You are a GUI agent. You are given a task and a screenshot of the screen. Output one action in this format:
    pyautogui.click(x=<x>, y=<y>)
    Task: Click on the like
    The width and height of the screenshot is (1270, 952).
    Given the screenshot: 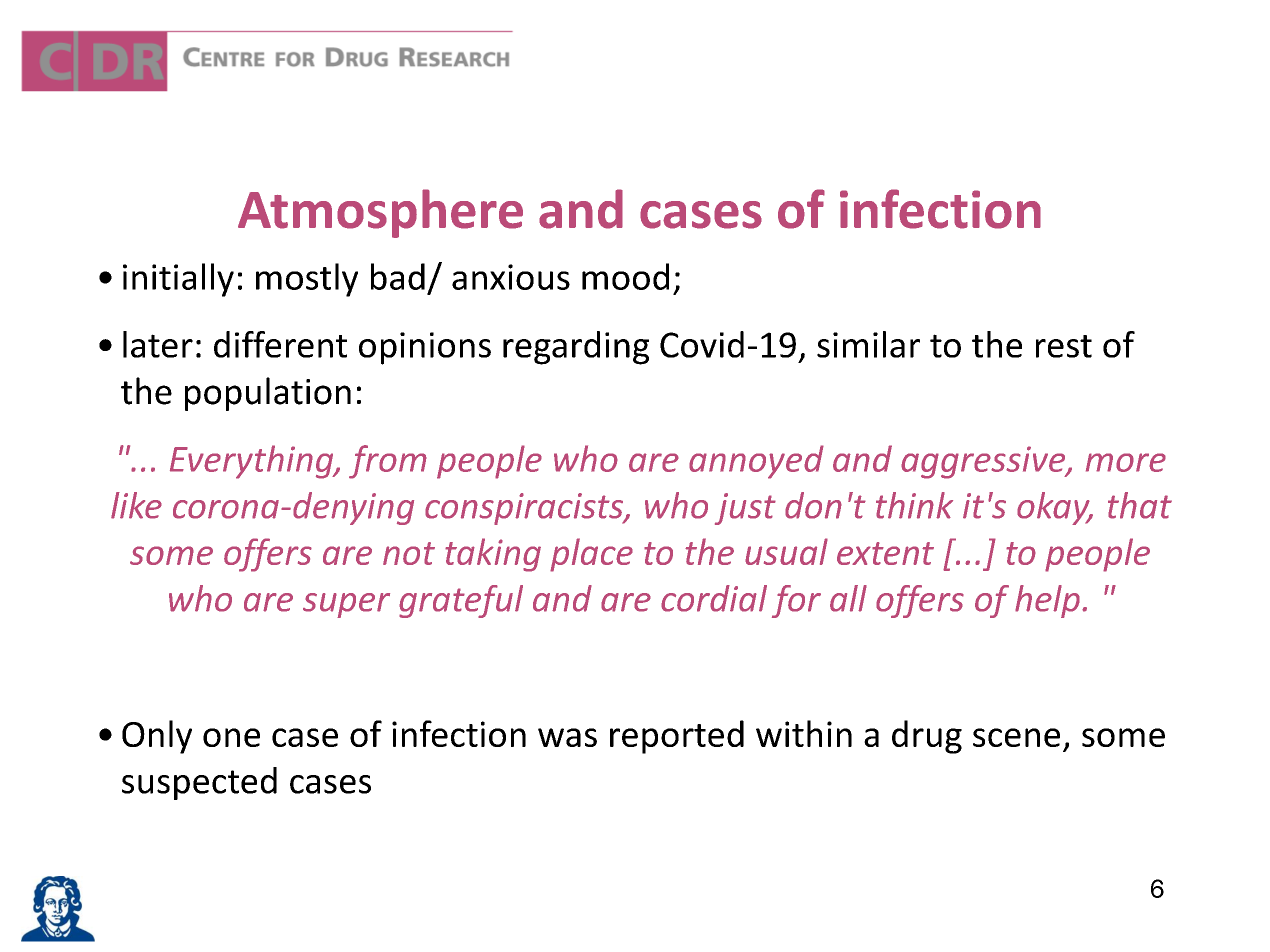 What is the action you would take?
    pyautogui.click(x=136, y=505)
